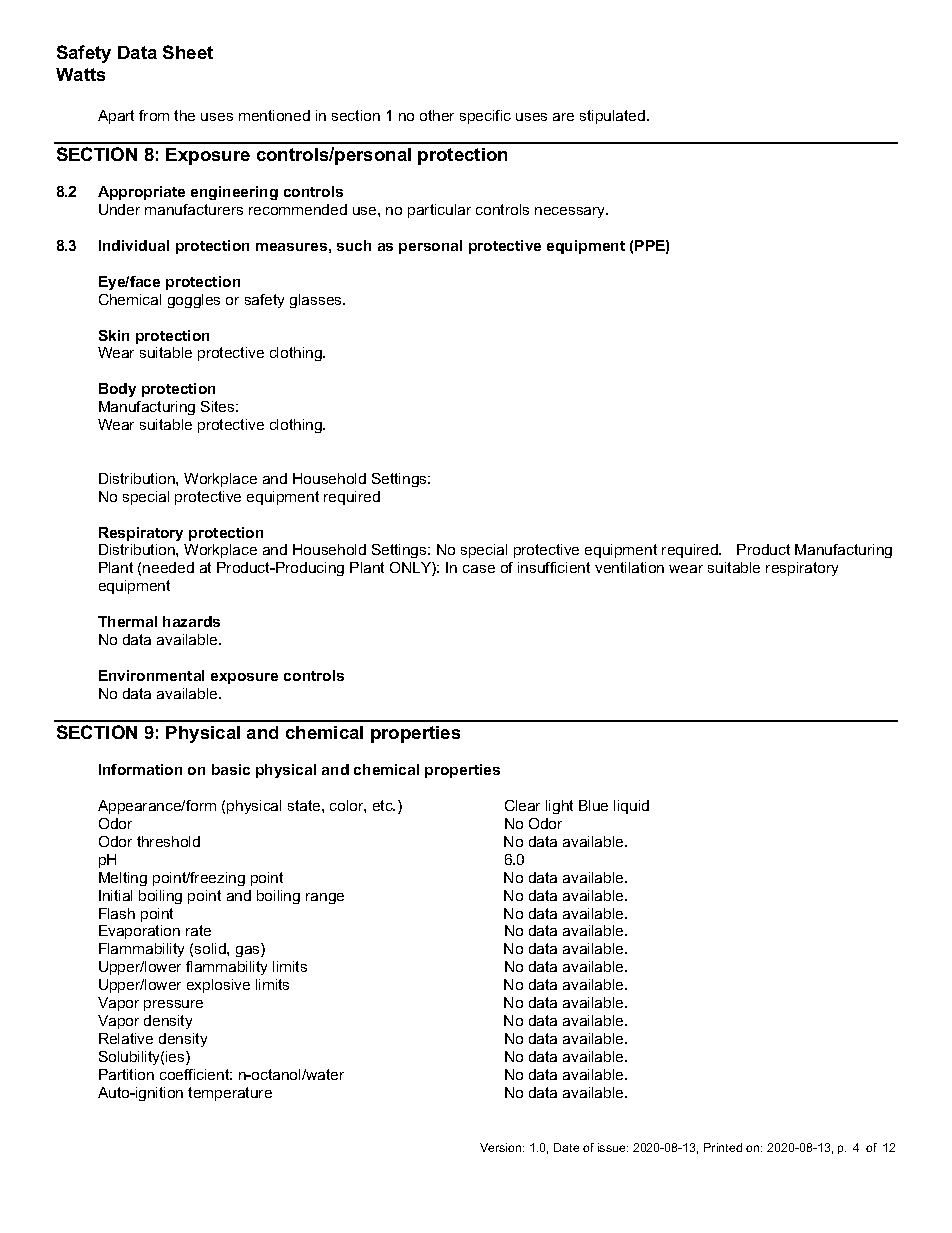 The height and width of the document is (1233, 952). What do you see at coordinates (612, 117) in the document?
I see `stipulated` at bounding box center [612, 117].
